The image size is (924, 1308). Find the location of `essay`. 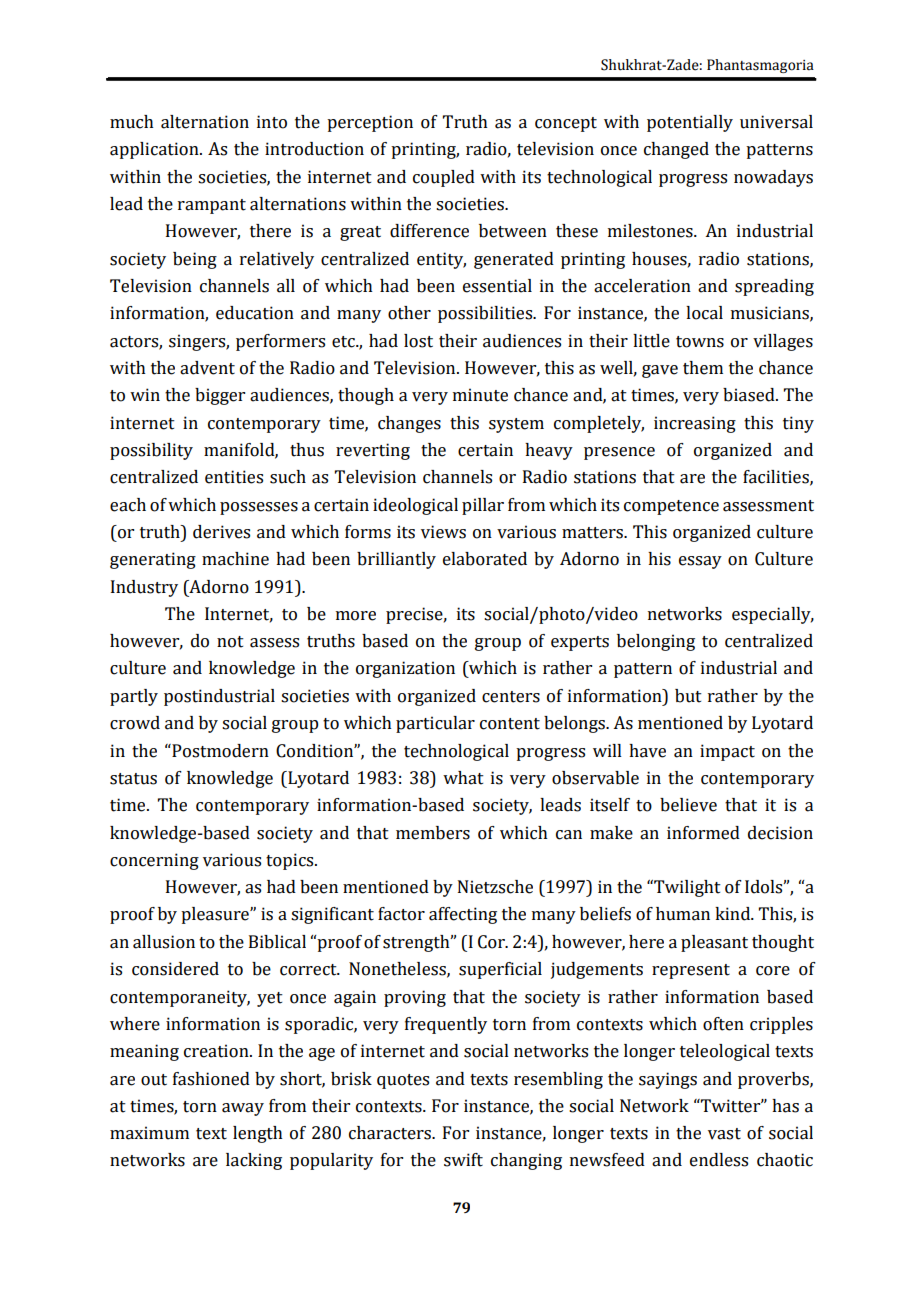

essay is located at coordinates (700, 562).
